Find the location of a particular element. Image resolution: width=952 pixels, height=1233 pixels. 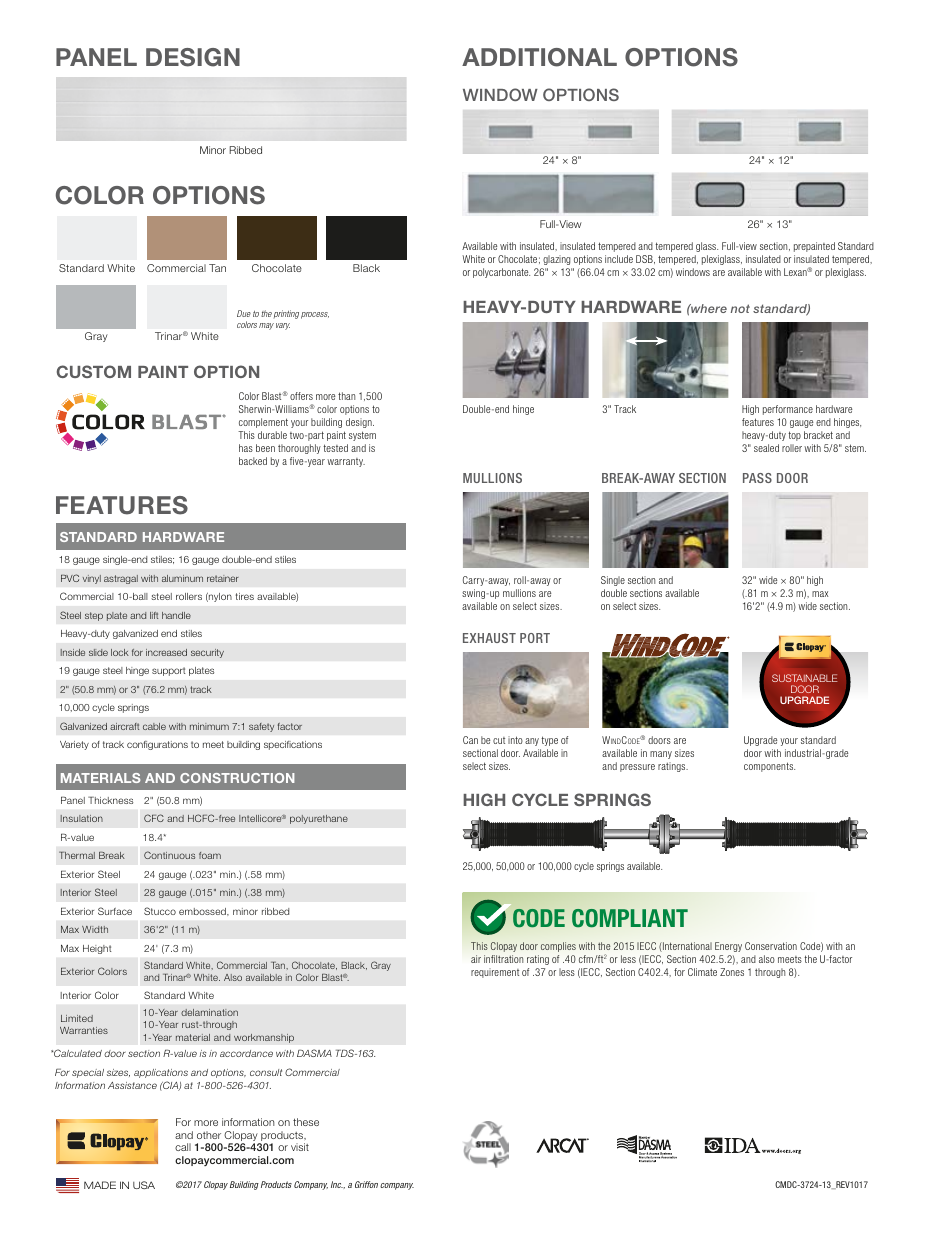

warranty is located at coordinates (346, 462).
